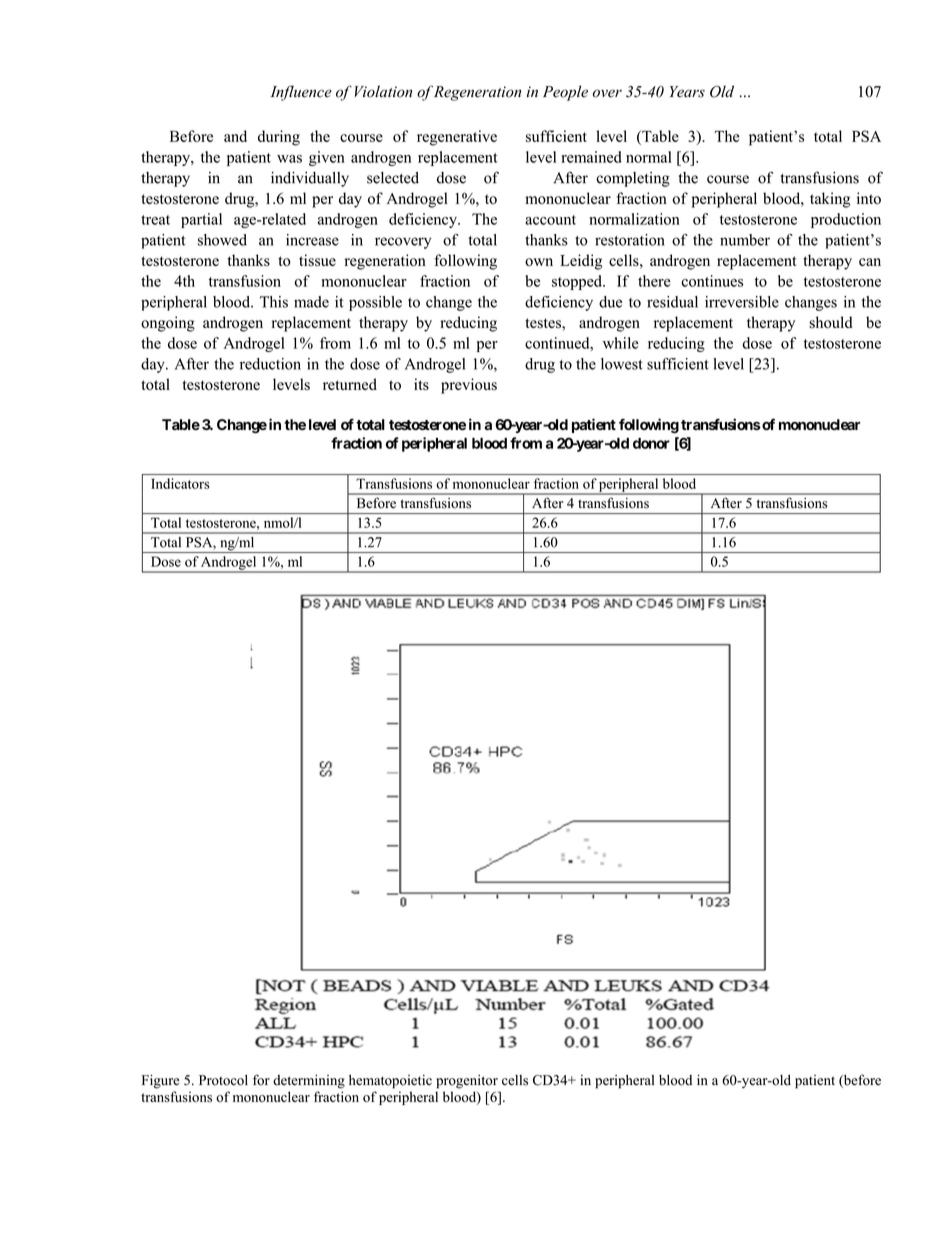 The height and width of the screenshot is (1233, 952). I want to click on testes, so click(544, 323).
